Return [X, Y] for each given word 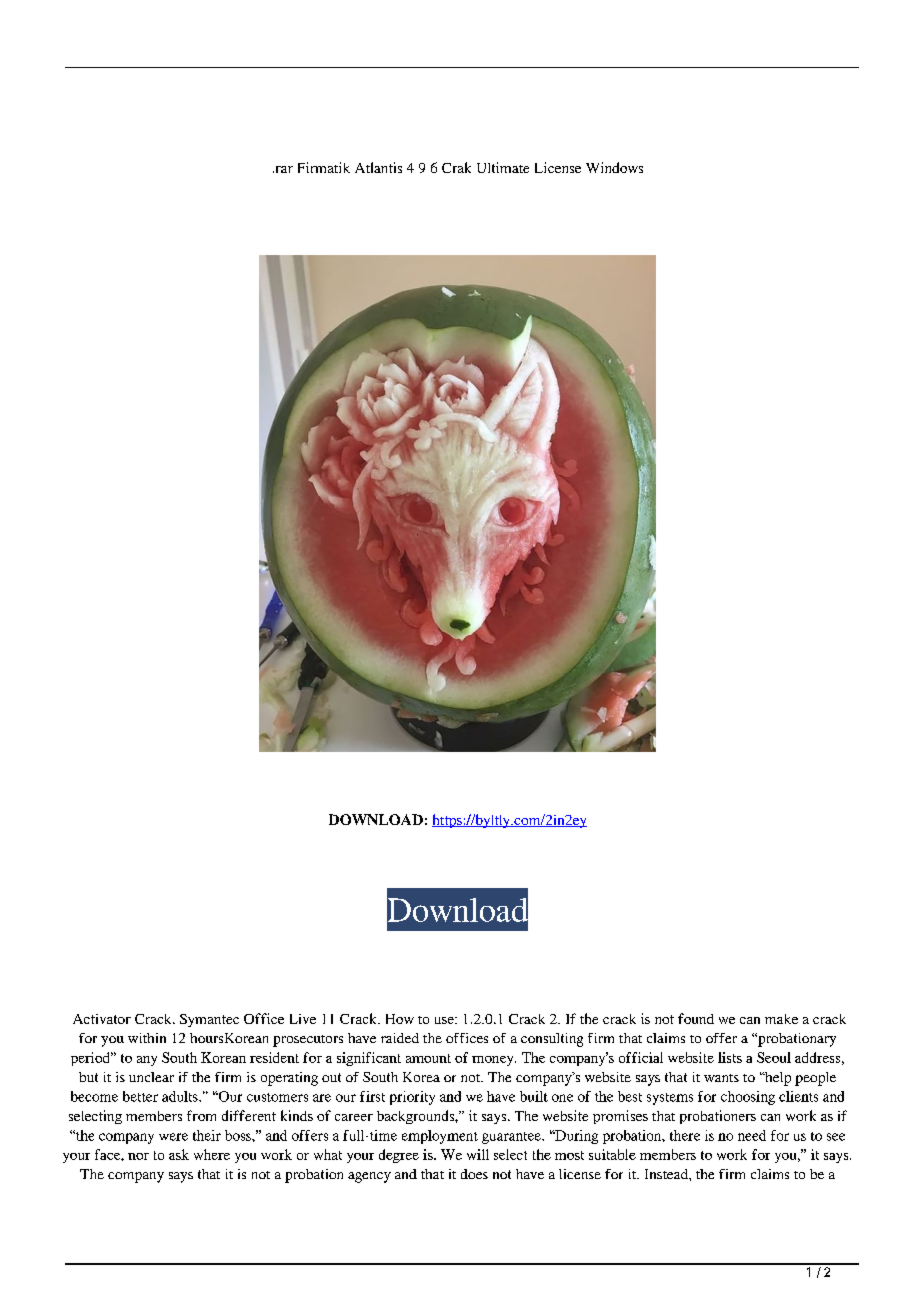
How [400, 1019]
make [781, 1019]
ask [179, 1154]
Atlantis [378, 167]
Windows [614, 167]
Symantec [209, 1020]
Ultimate [503, 167]
